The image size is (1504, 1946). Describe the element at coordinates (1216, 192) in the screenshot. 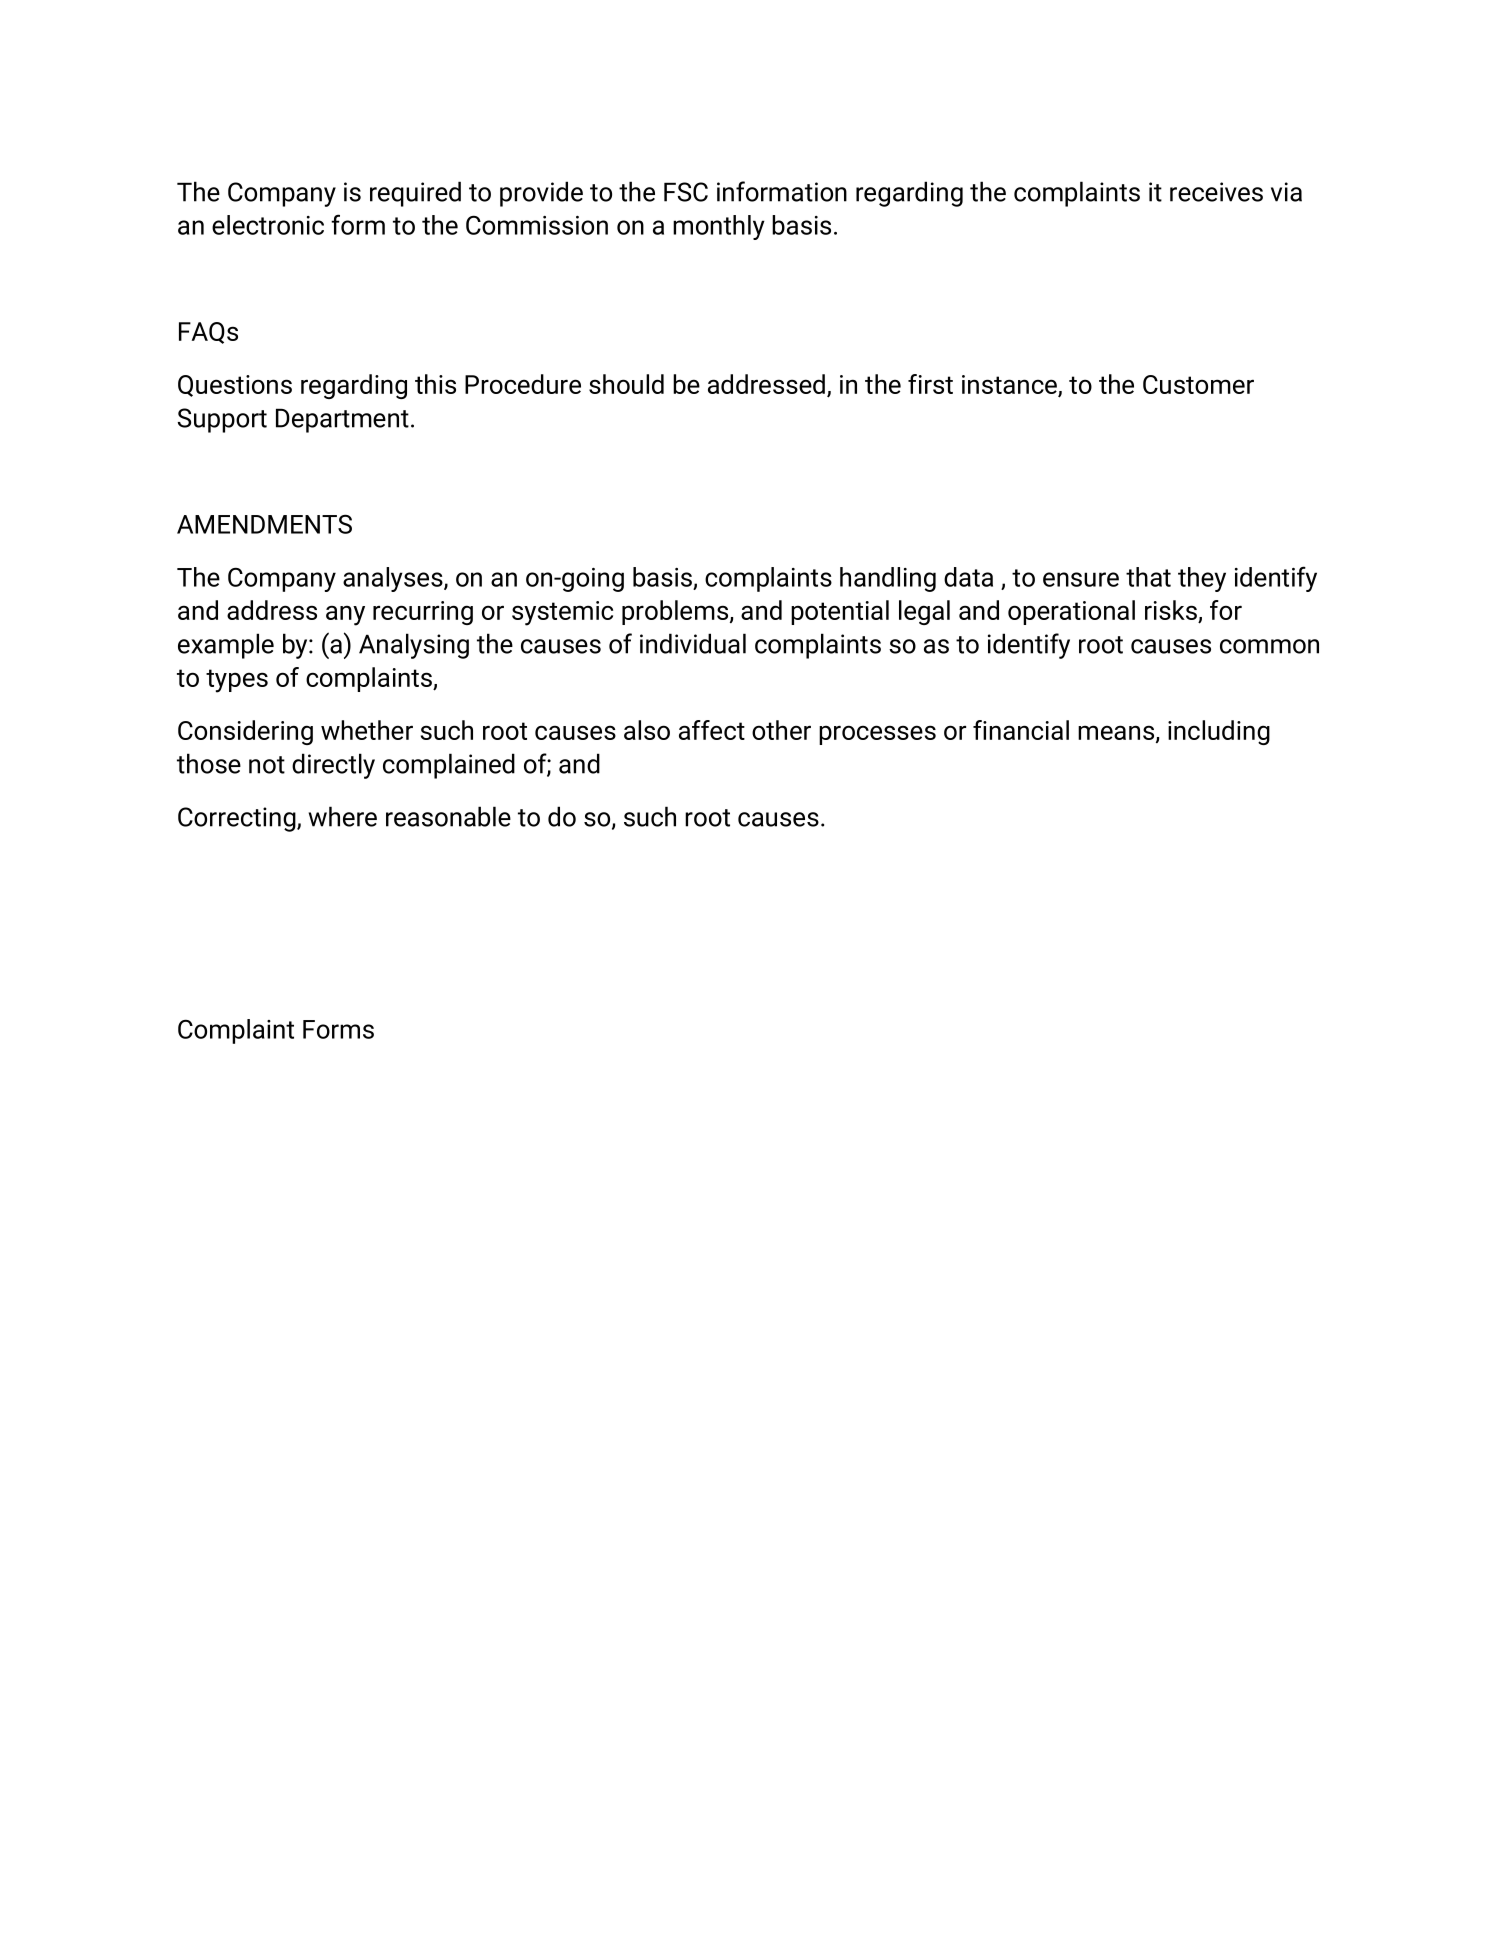

I see `receives` at that location.
